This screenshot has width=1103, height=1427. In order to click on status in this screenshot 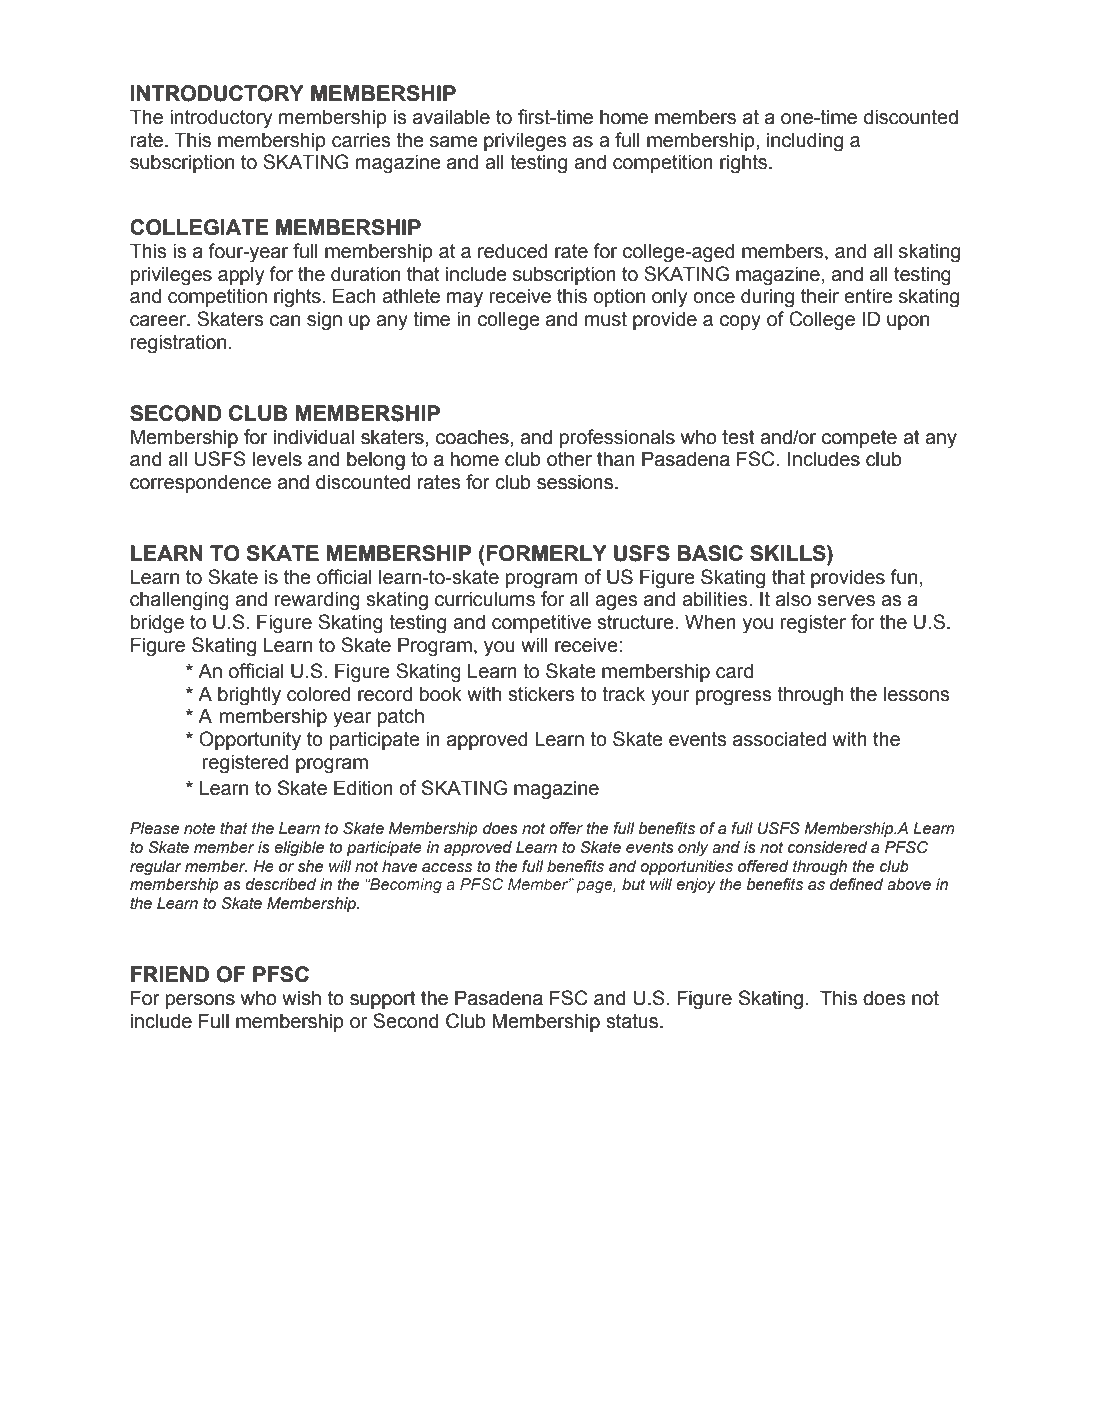, I will do `click(633, 1021)`.
